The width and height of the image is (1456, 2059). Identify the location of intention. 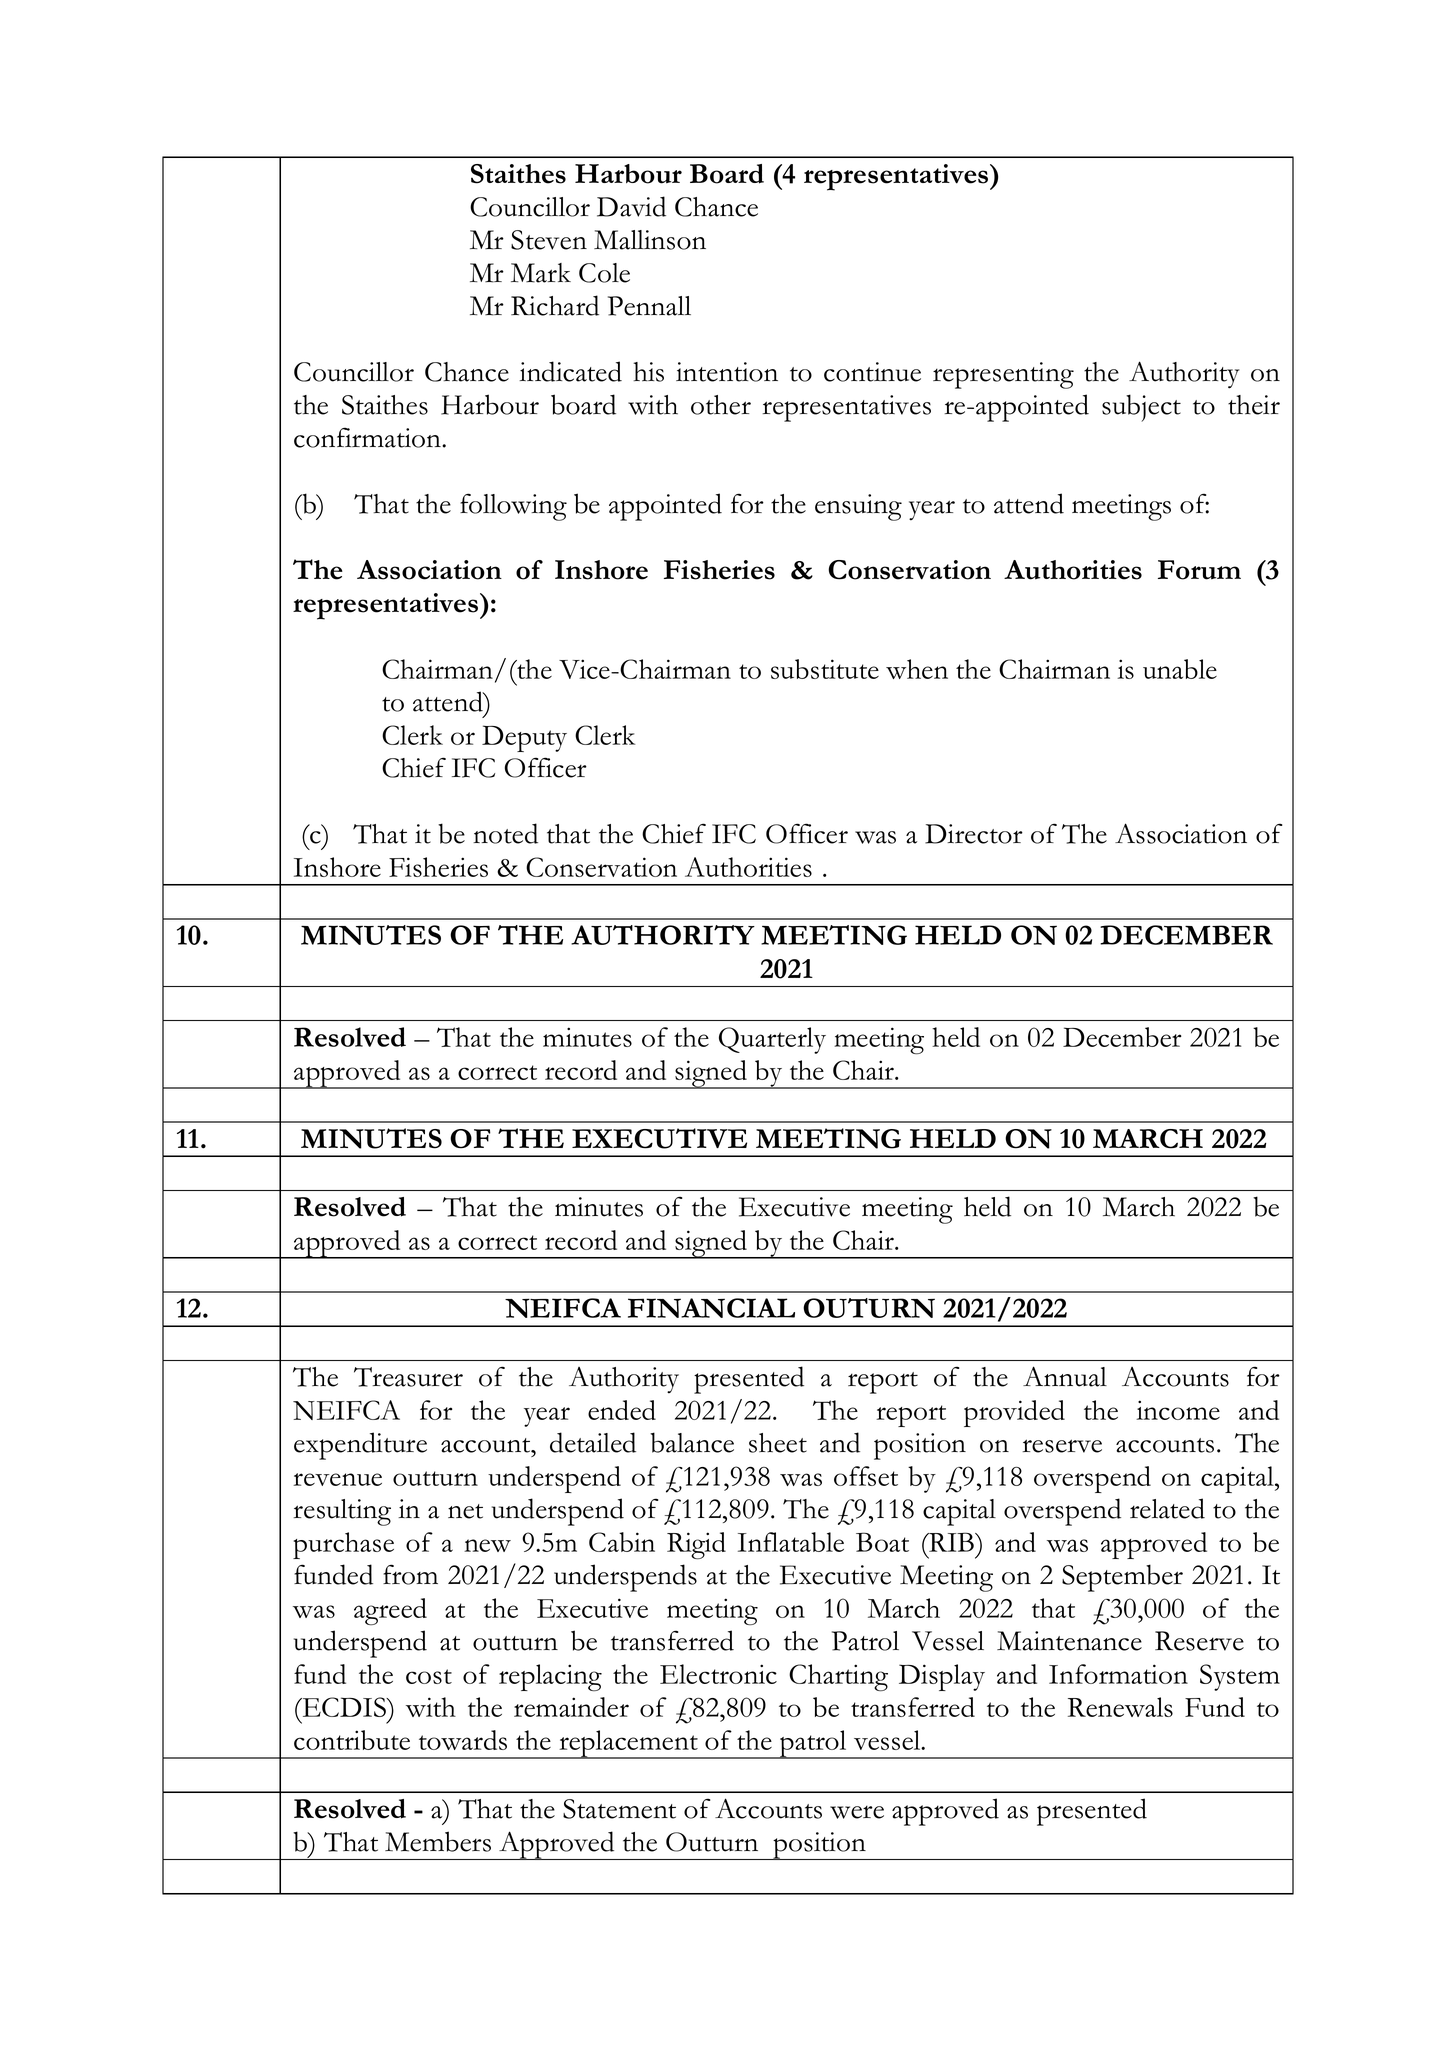
(727, 372).
